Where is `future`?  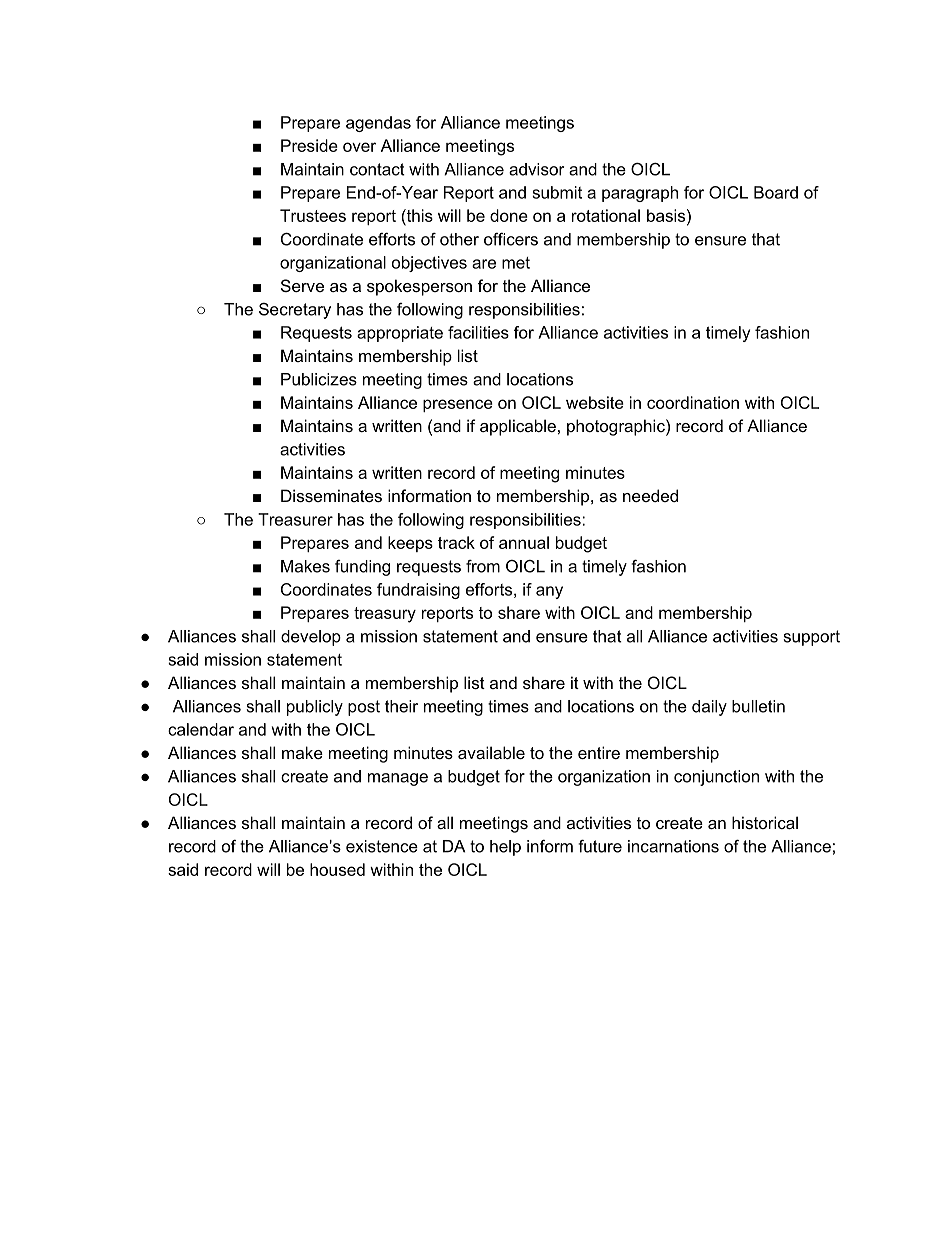 future is located at coordinates (600, 846).
